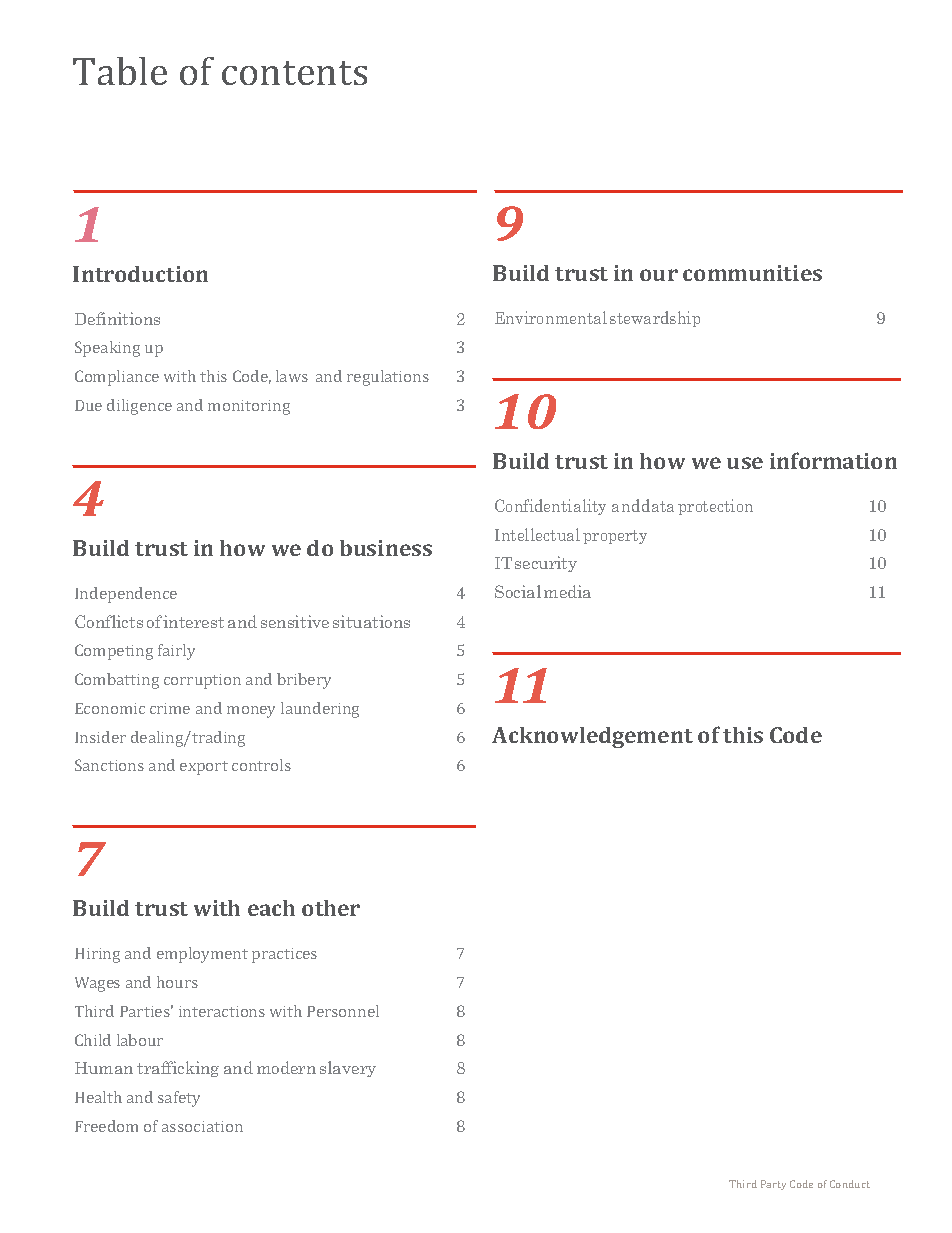  I want to click on communities, so click(752, 273).
